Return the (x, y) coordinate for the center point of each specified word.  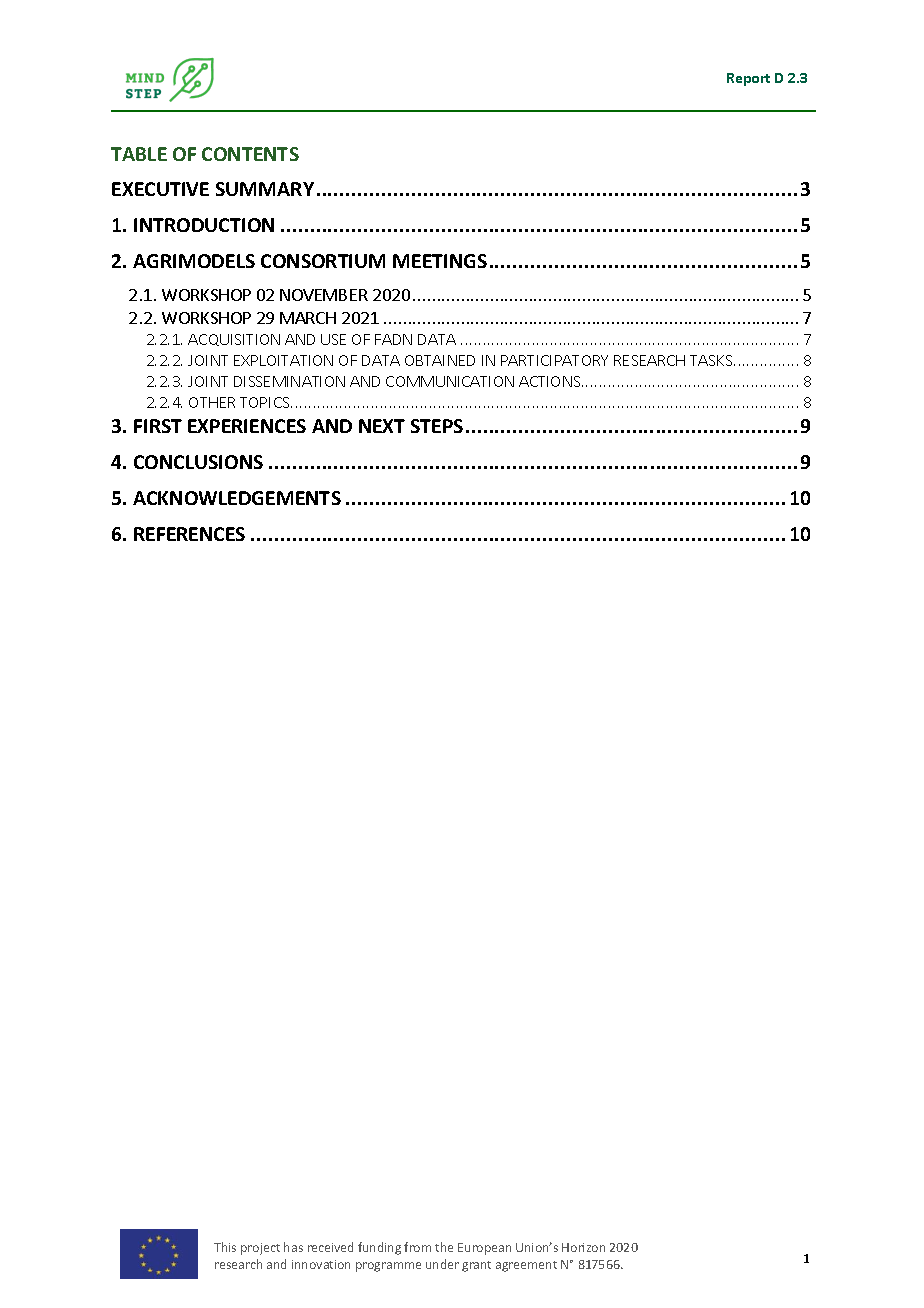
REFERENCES (189, 534)
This (225, 1247)
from (417, 1247)
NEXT (382, 426)
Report (748, 79)
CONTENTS (250, 154)
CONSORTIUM (323, 261)
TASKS (712, 360)
